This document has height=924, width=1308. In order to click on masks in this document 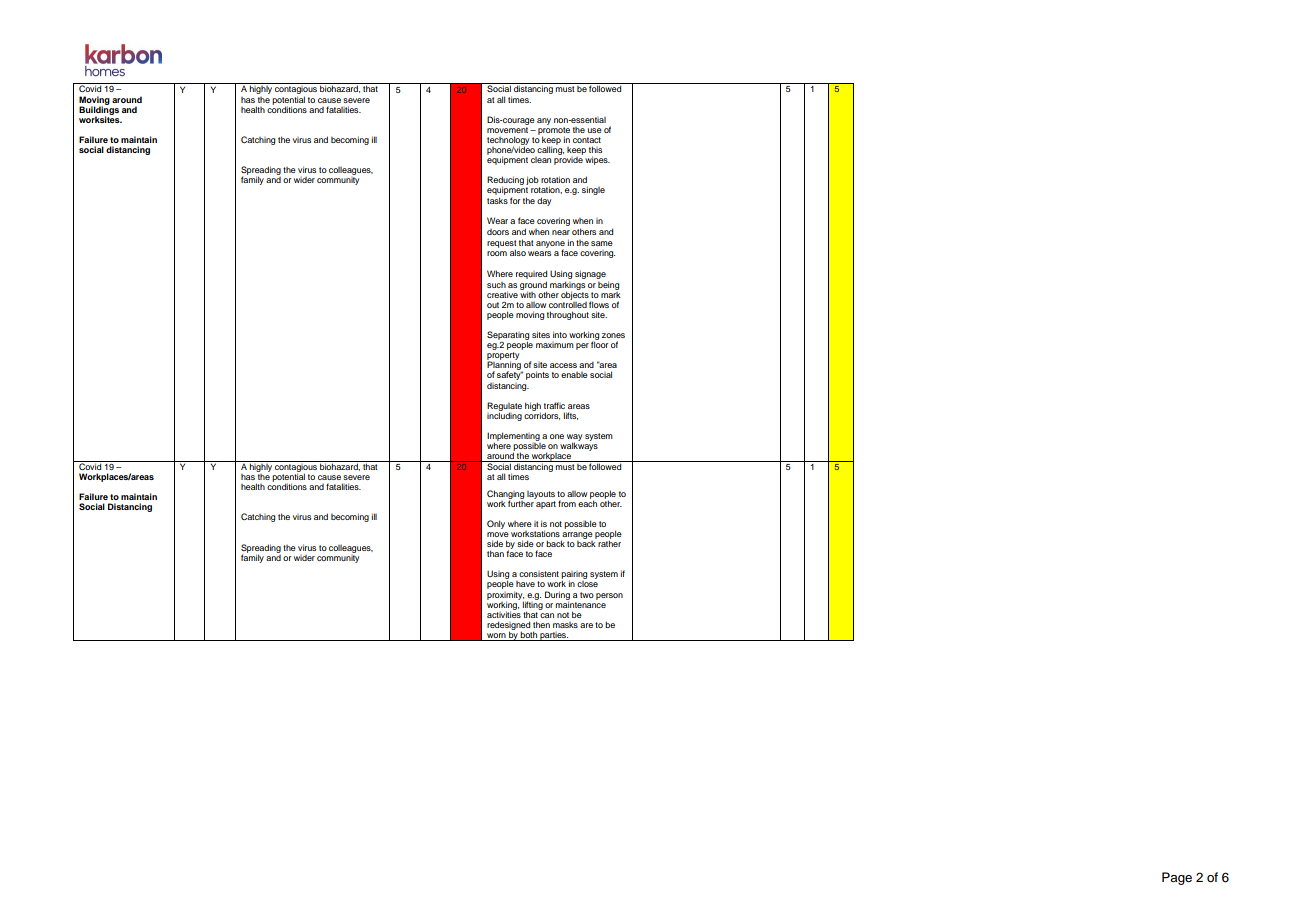, I will do `click(565, 625)`.
